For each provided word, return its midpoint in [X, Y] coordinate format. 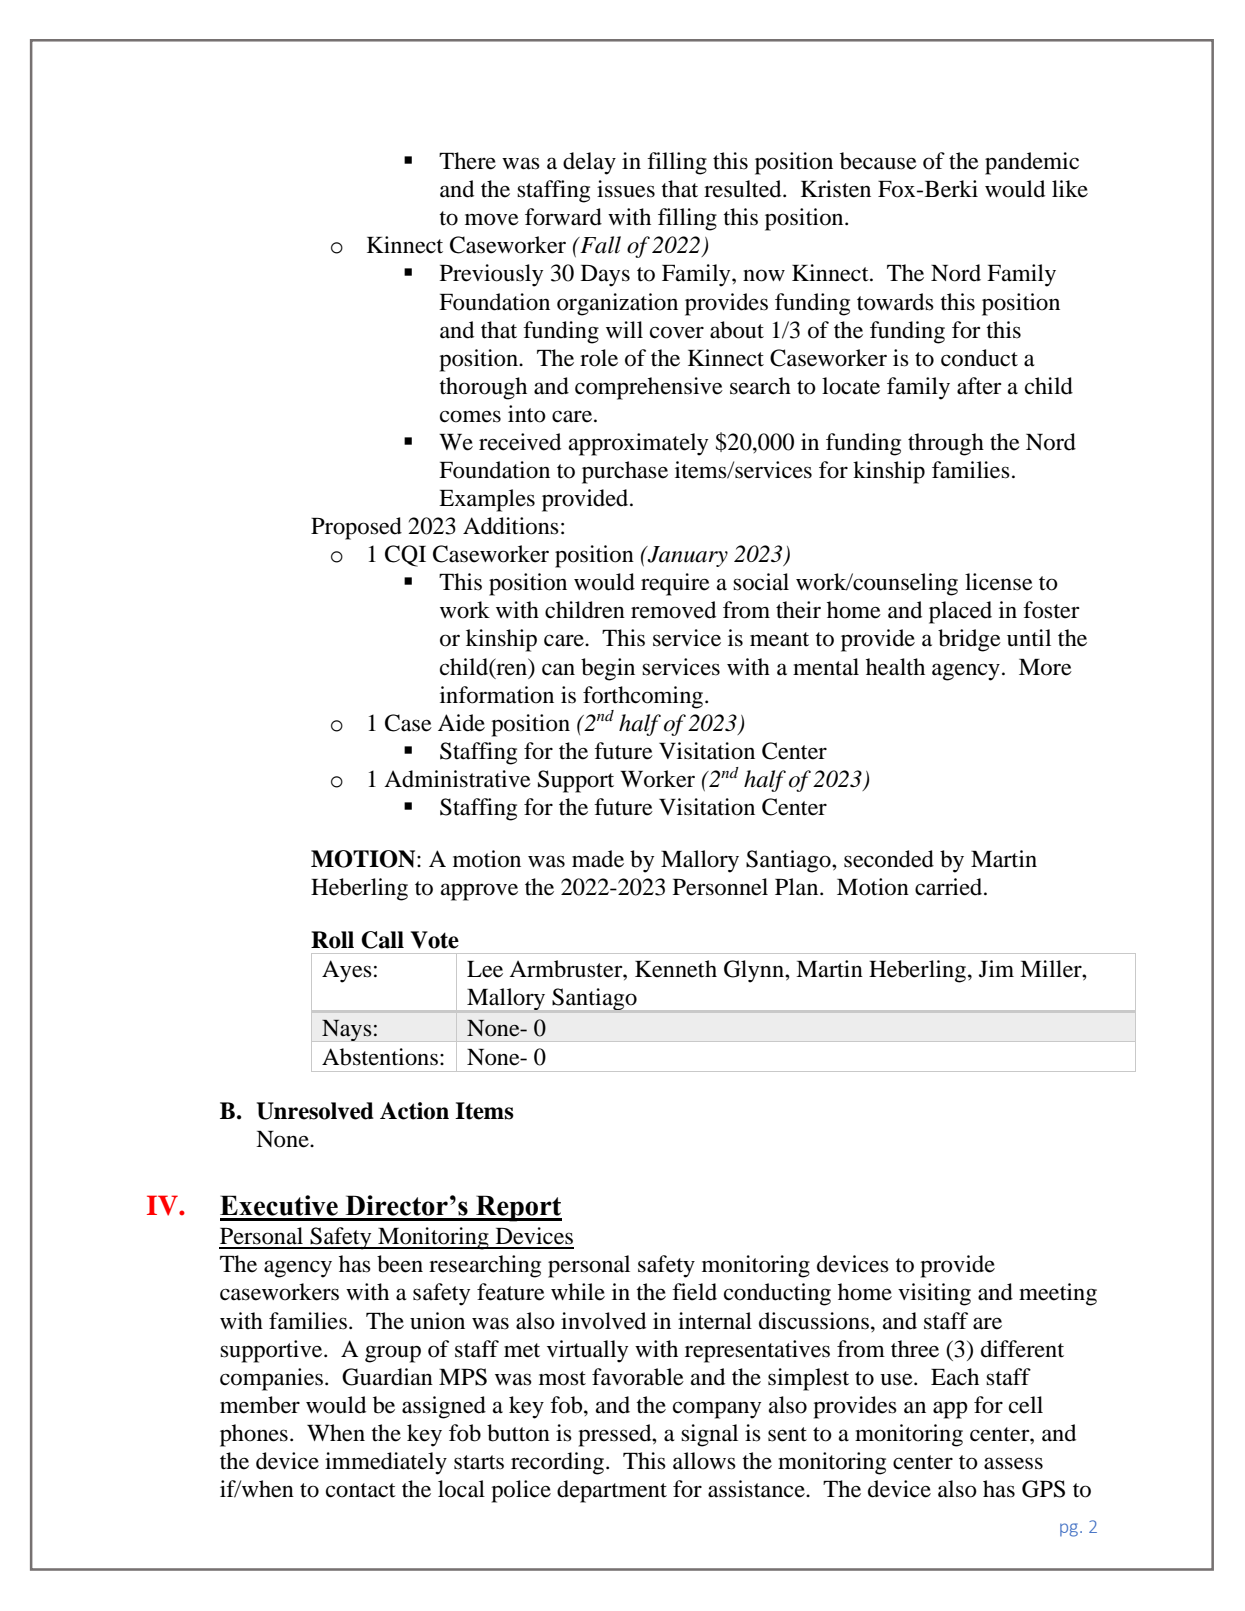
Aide [461, 723]
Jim [996, 969]
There [467, 161]
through [946, 444]
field [694, 1292]
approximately [638, 444]
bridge [969, 640]
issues [626, 189]
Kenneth [676, 969]
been [400, 1264]
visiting [934, 1294]
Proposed [356, 528]
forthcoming [644, 697]
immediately [386, 1463]
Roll [332, 940]
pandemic [1032, 163]
